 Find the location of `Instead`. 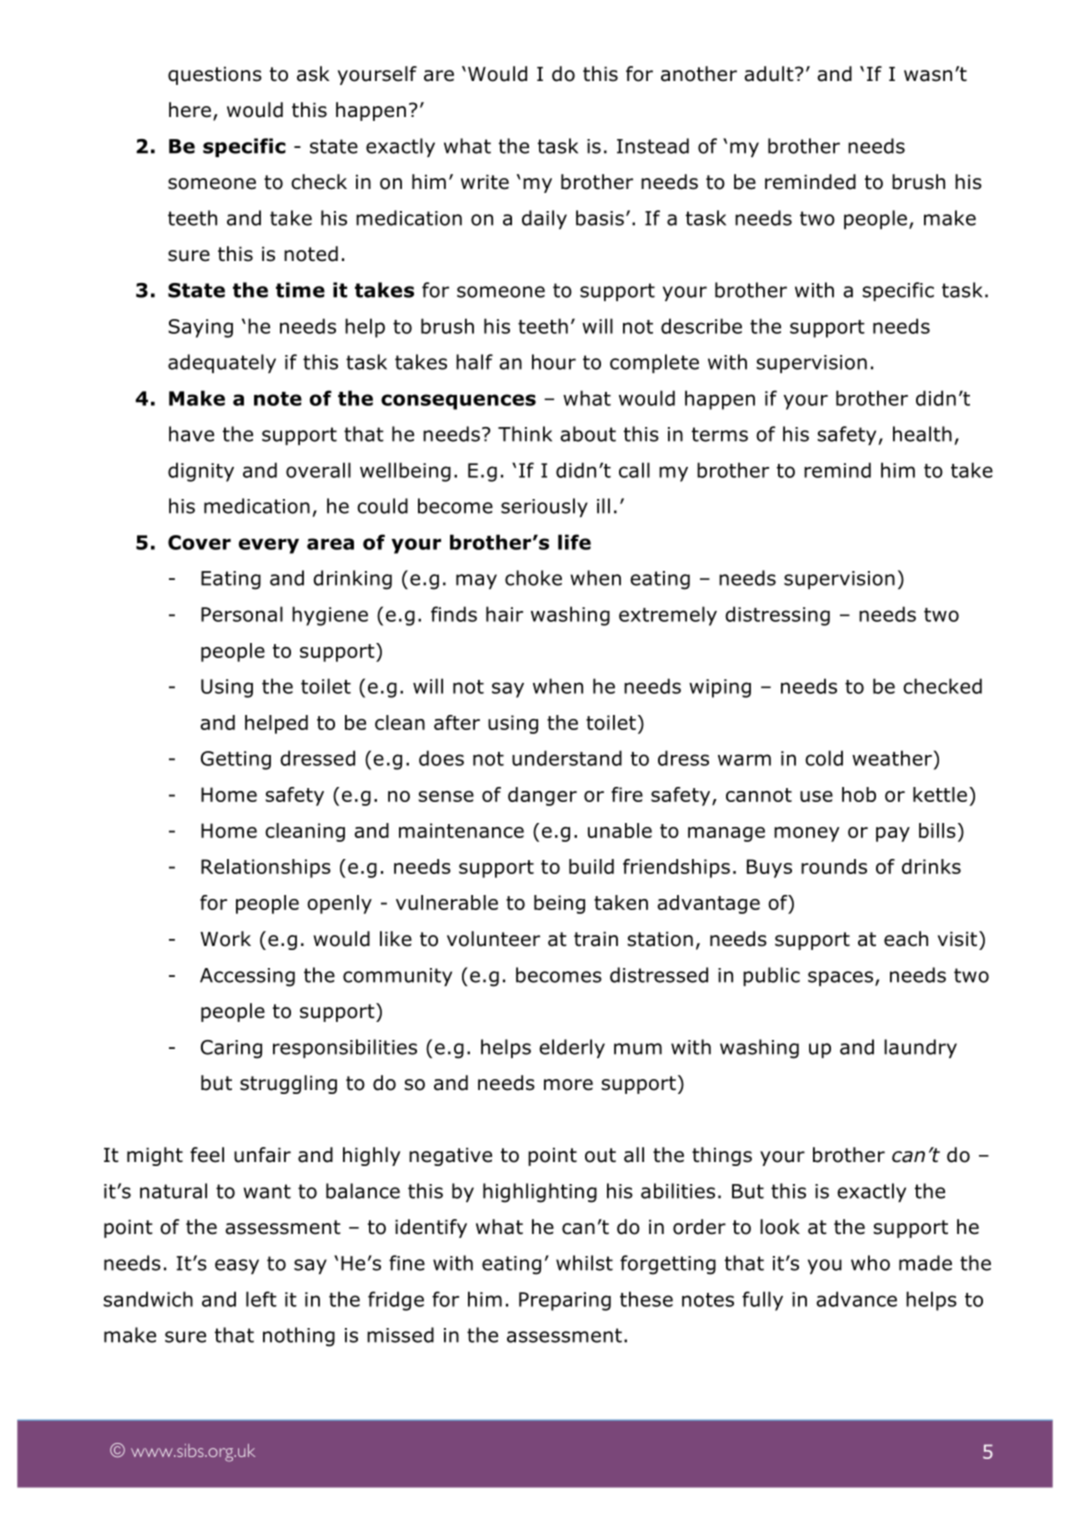

Instead is located at coordinates (653, 146).
